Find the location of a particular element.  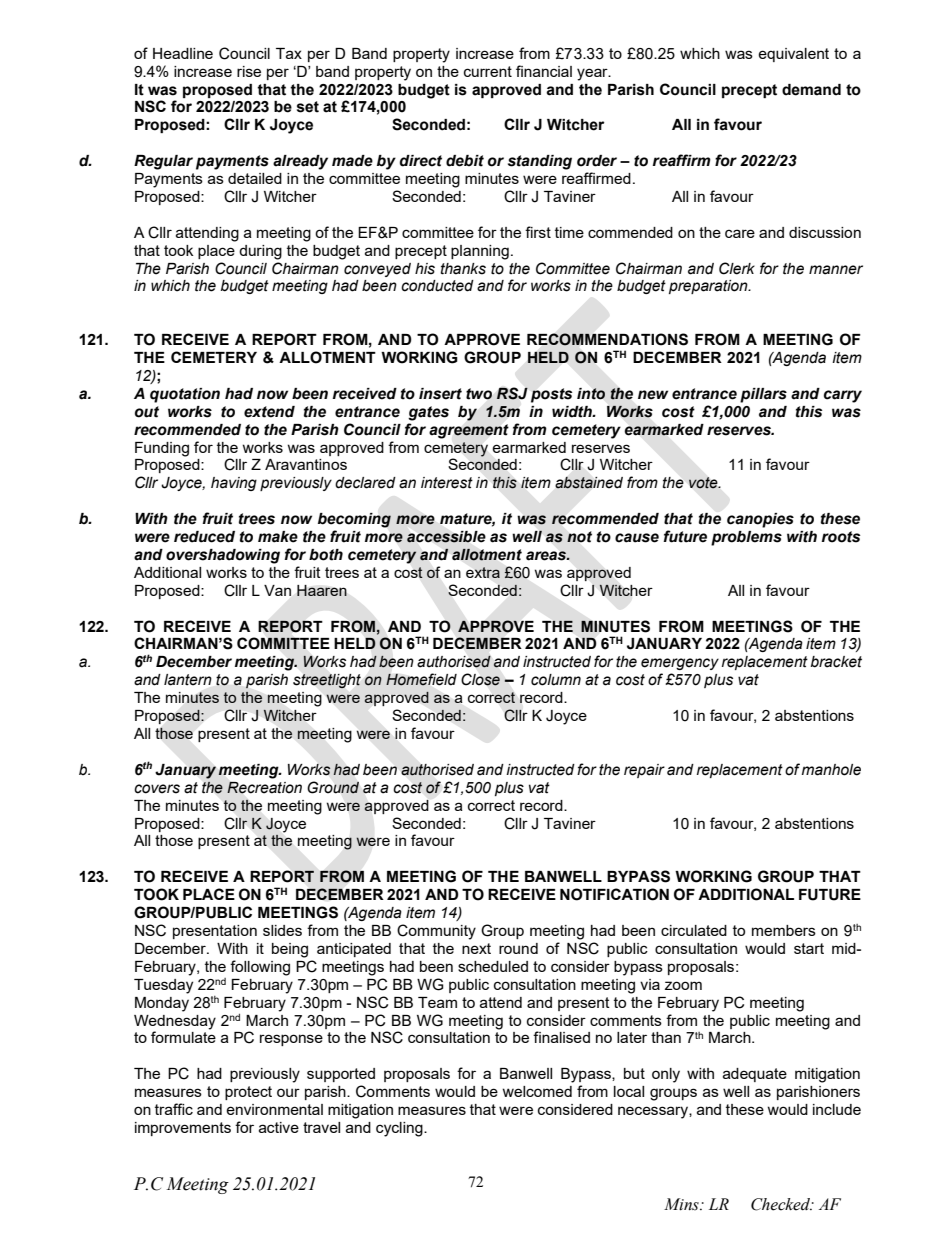

Close is located at coordinates (480, 679).
